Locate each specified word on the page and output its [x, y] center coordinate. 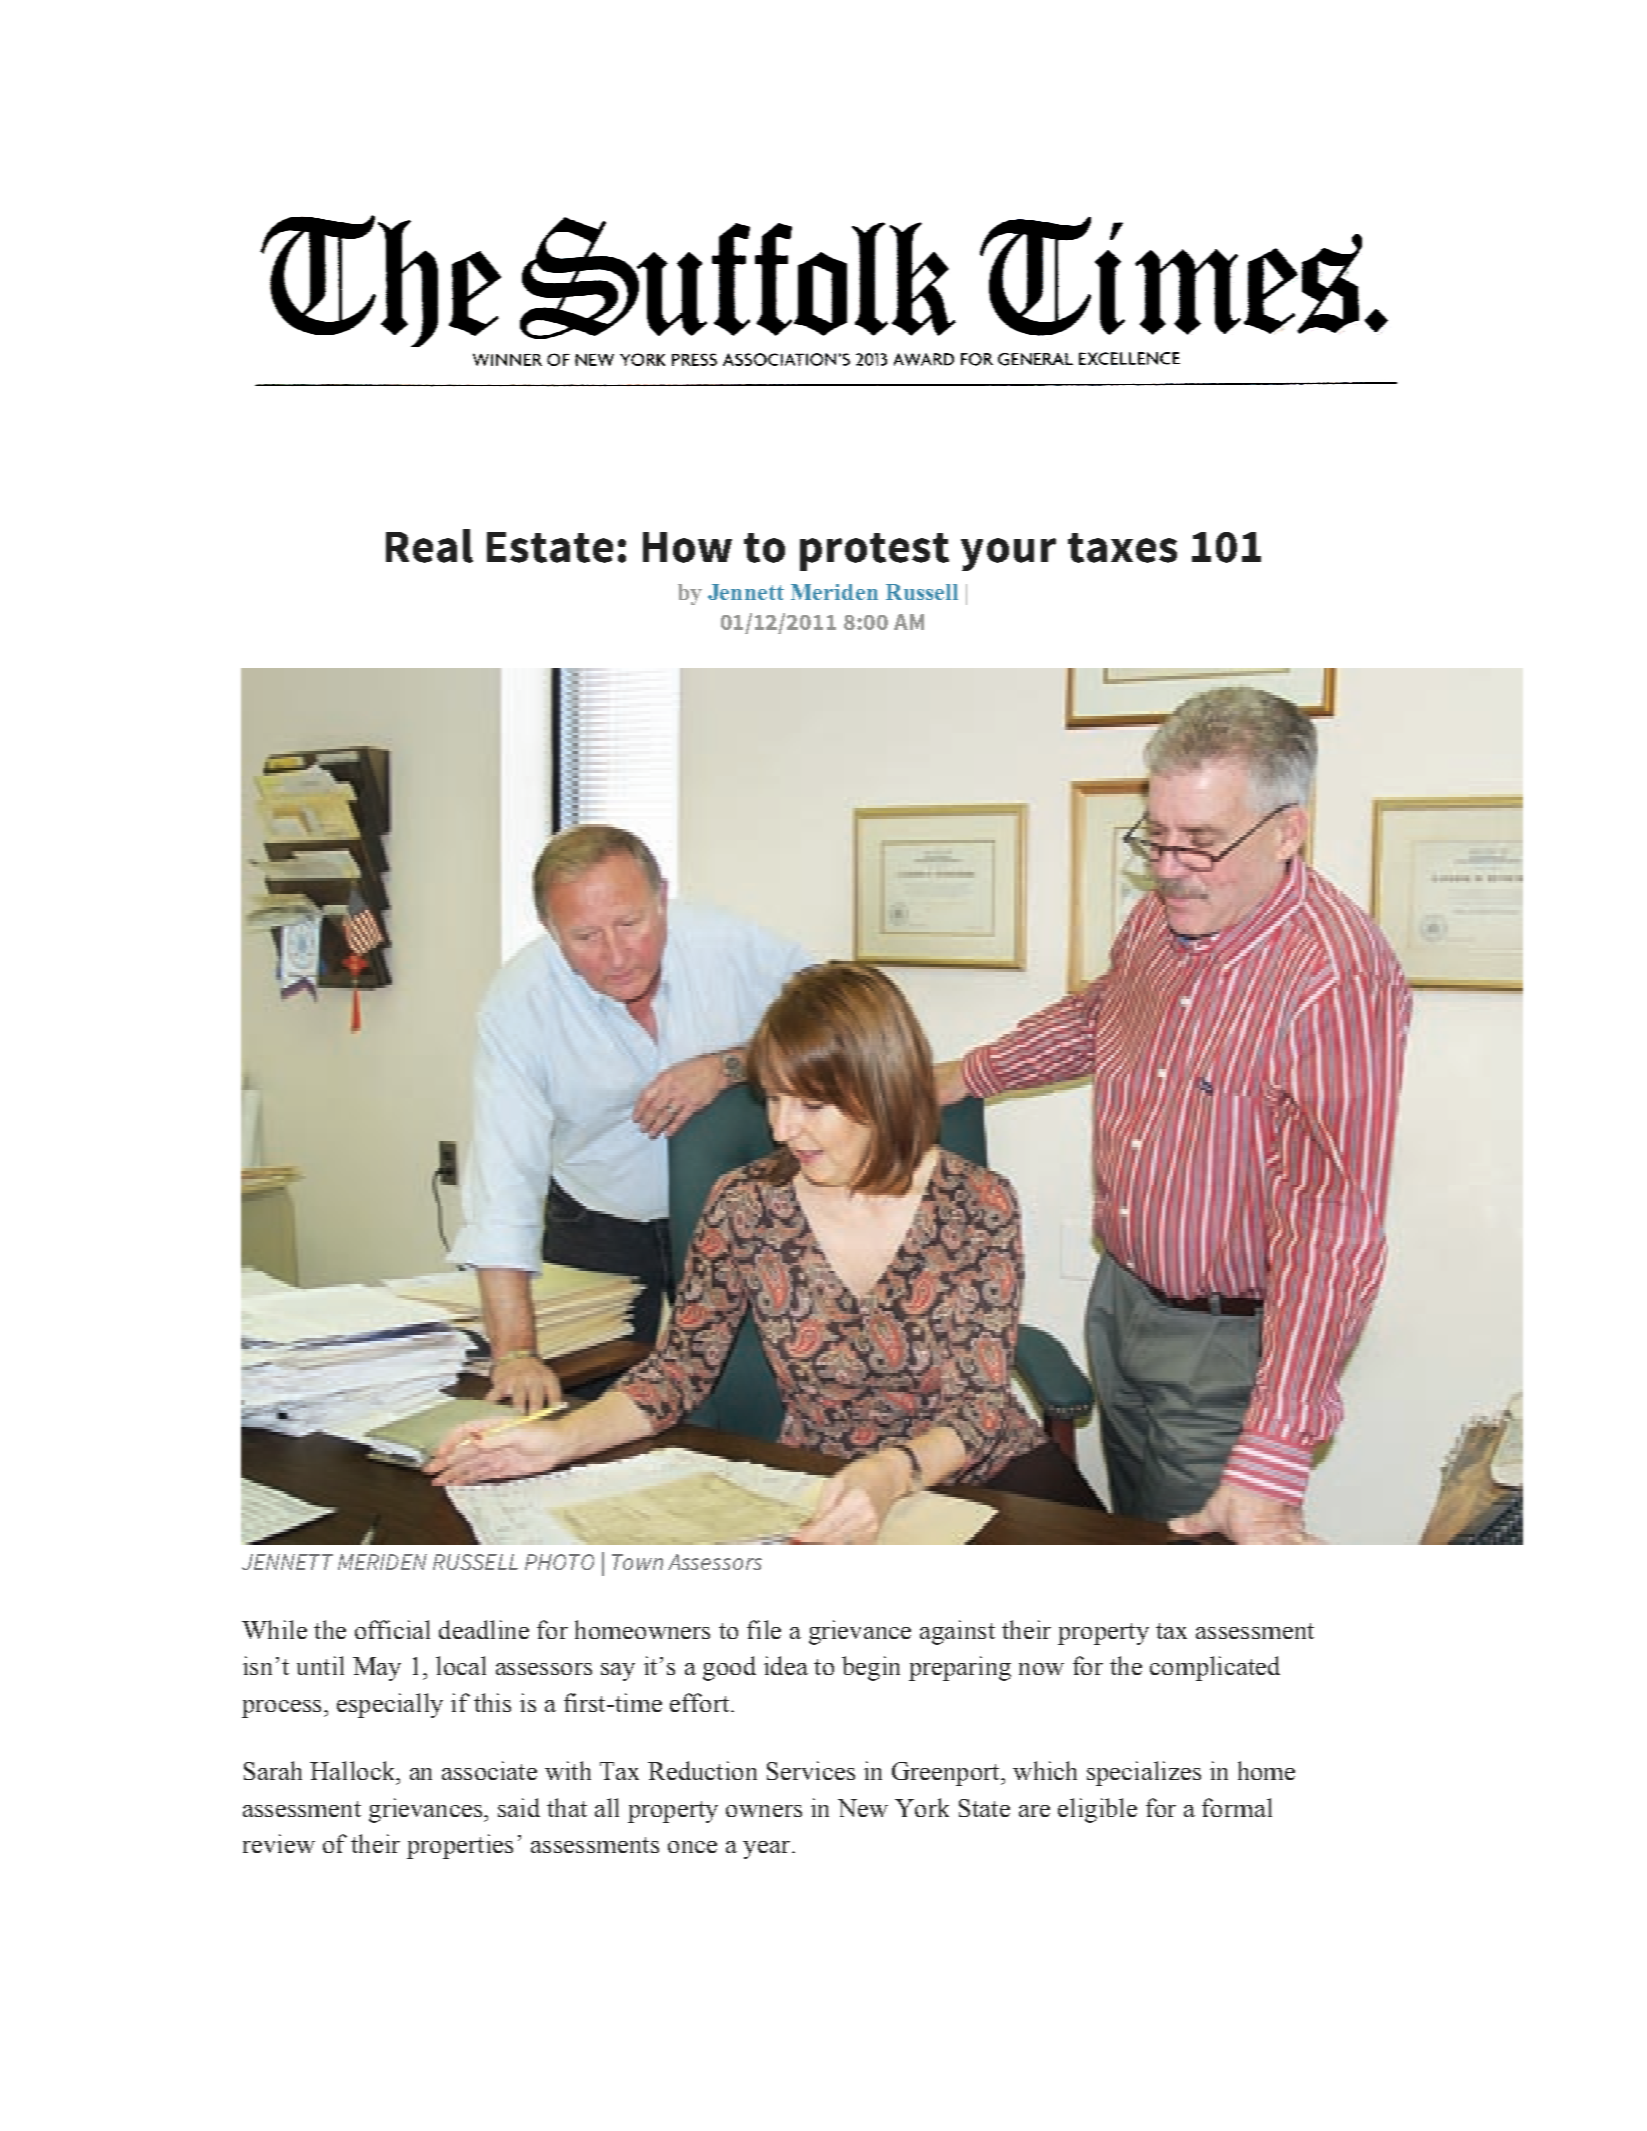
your [1008, 554]
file [764, 1629]
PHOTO [559, 1562]
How [687, 547]
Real [429, 546]
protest [874, 552]
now [1041, 1669]
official [392, 1629]
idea [786, 1665]
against [957, 1632]
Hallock [353, 1770]
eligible [1097, 1810]
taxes [1122, 548]
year [766, 1850]
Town [637, 1562]
